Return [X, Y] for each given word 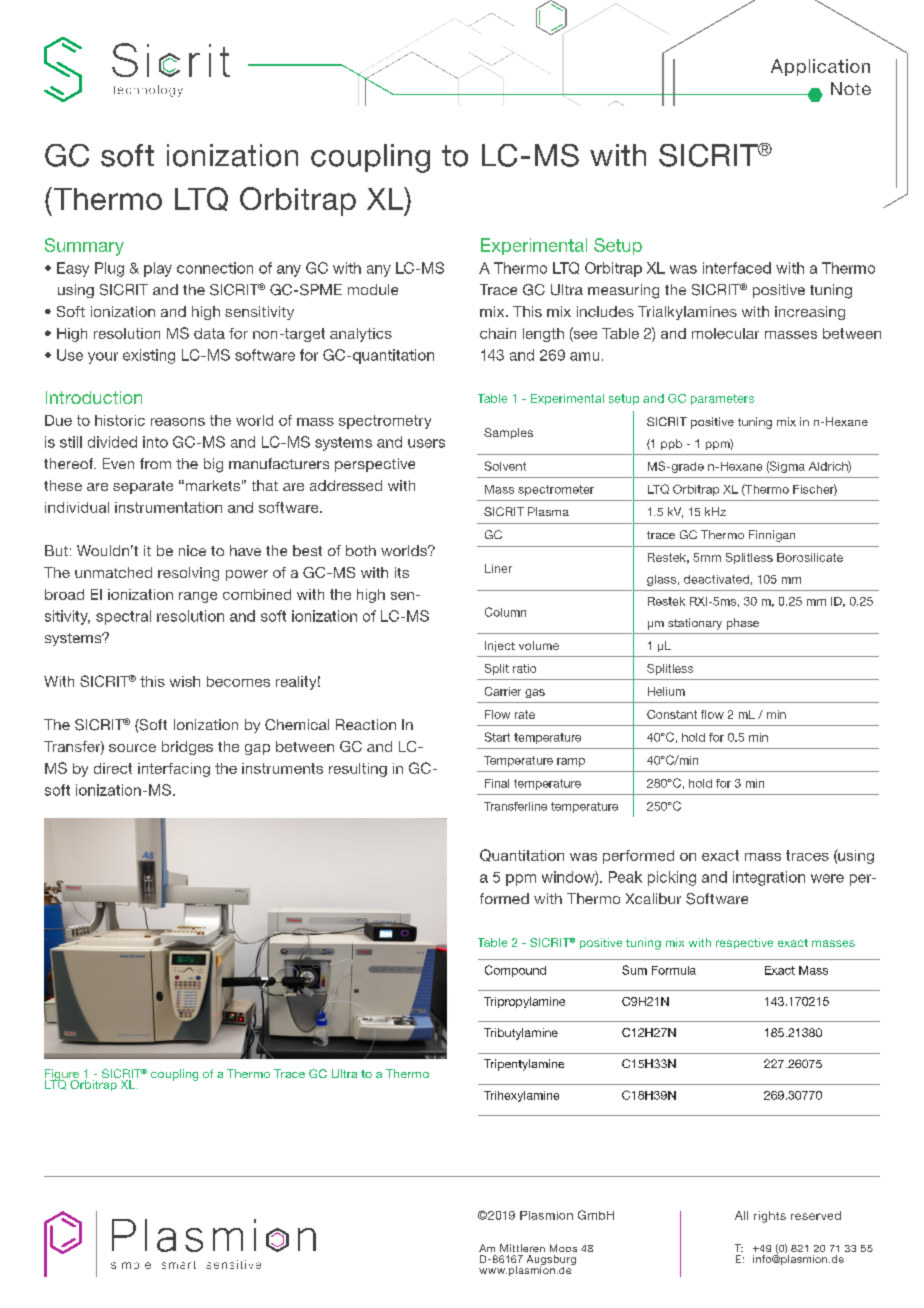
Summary [84, 247]
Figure [62, 1076]
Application [820, 67]
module [373, 289]
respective [744, 943]
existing [149, 356]
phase [743, 624]
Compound [515, 971]
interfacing [174, 770]
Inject [500, 646]
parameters [722, 399]
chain [498, 333]
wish [185, 681]
